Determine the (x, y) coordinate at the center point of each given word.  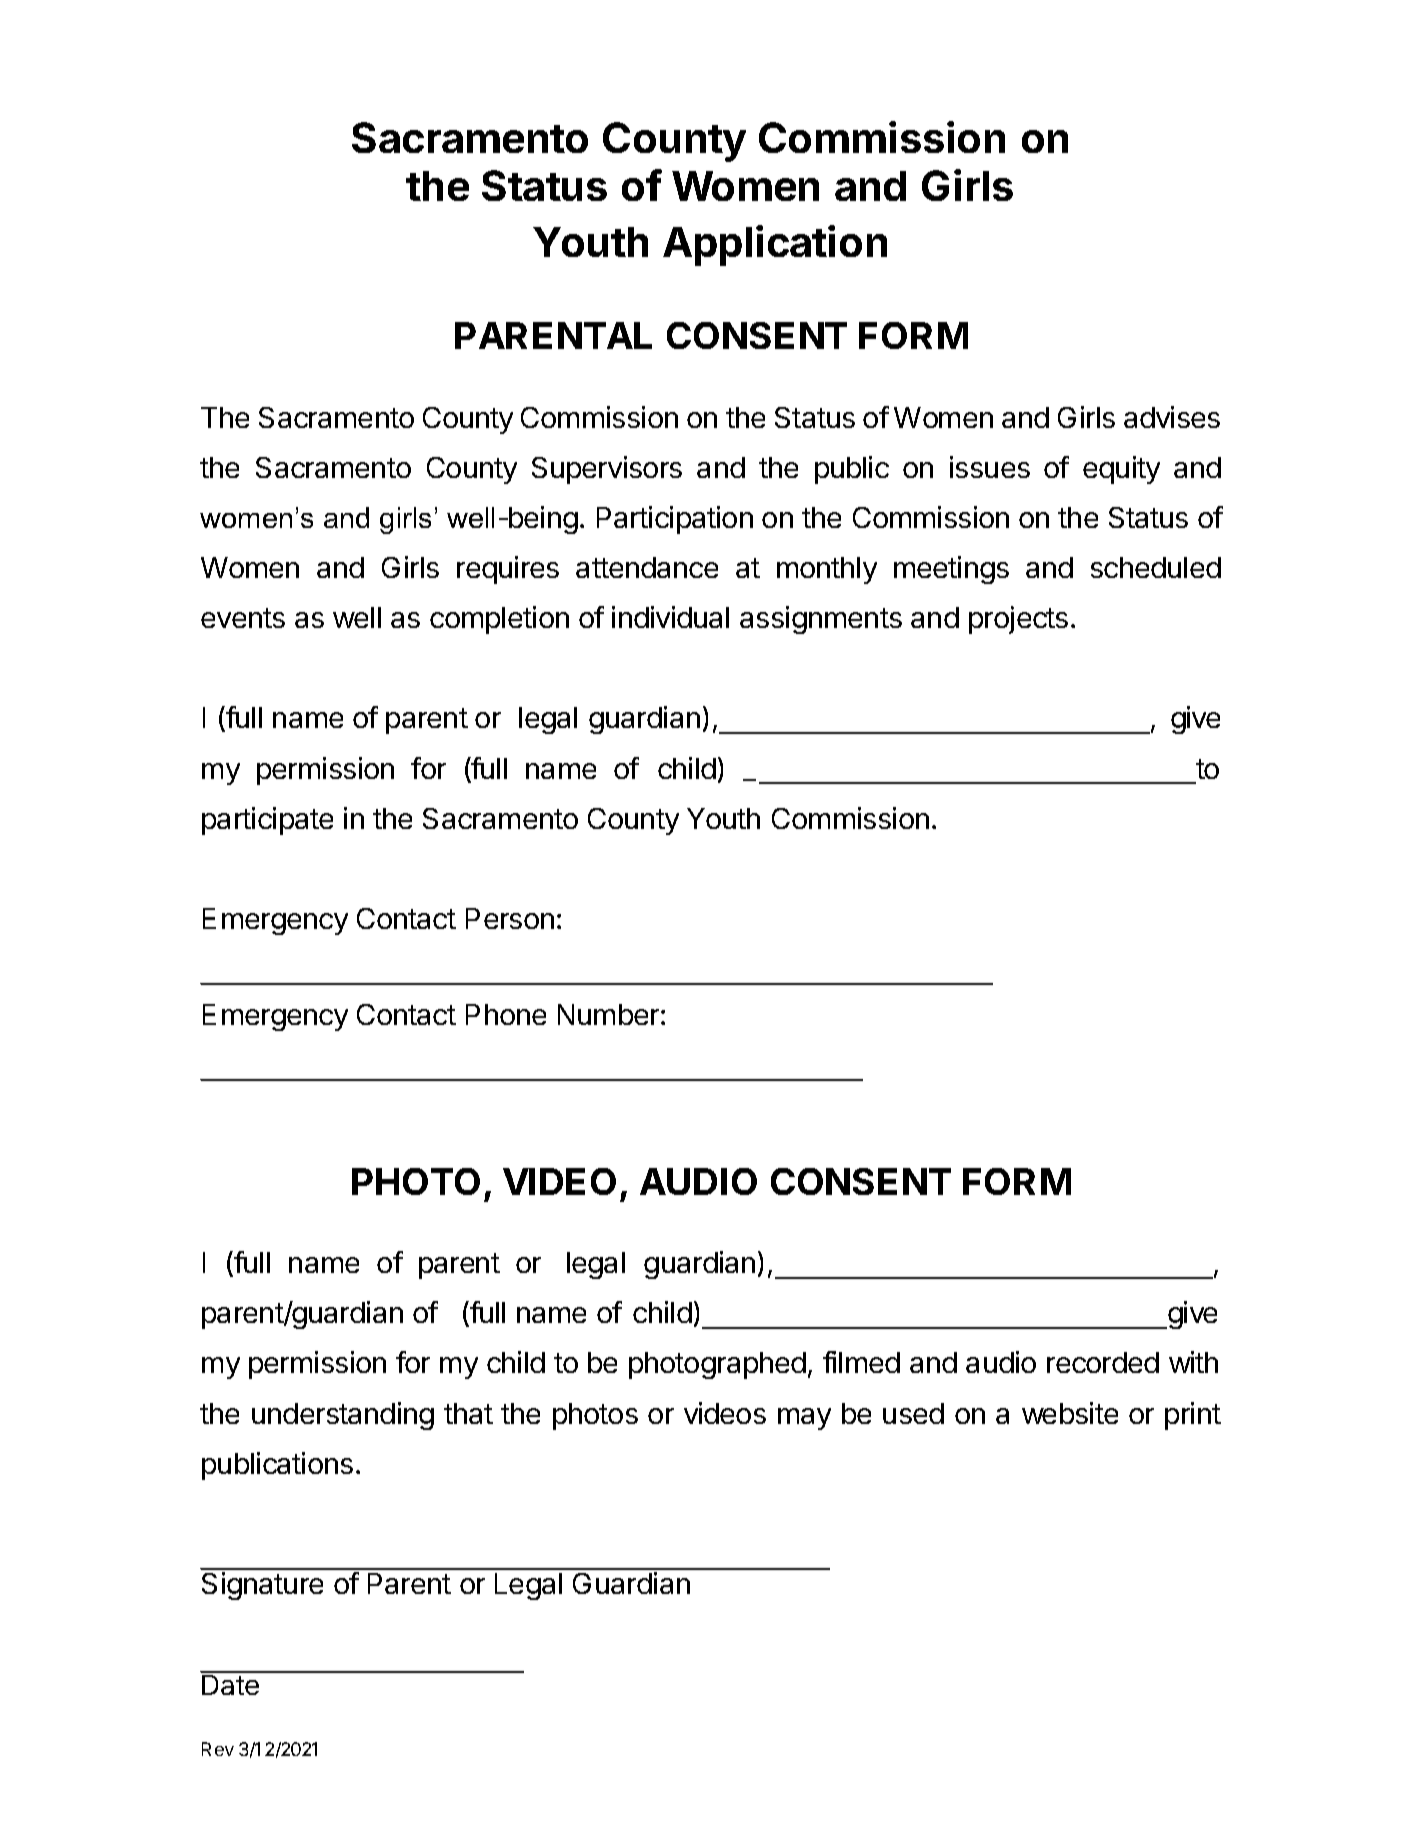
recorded (1103, 1362)
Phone (506, 1014)
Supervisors (607, 470)
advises (1172, 417)
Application (775, 245)
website (1070, 1413)
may (804, 1419)
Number (608, 1014)
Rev (218, 1749)
